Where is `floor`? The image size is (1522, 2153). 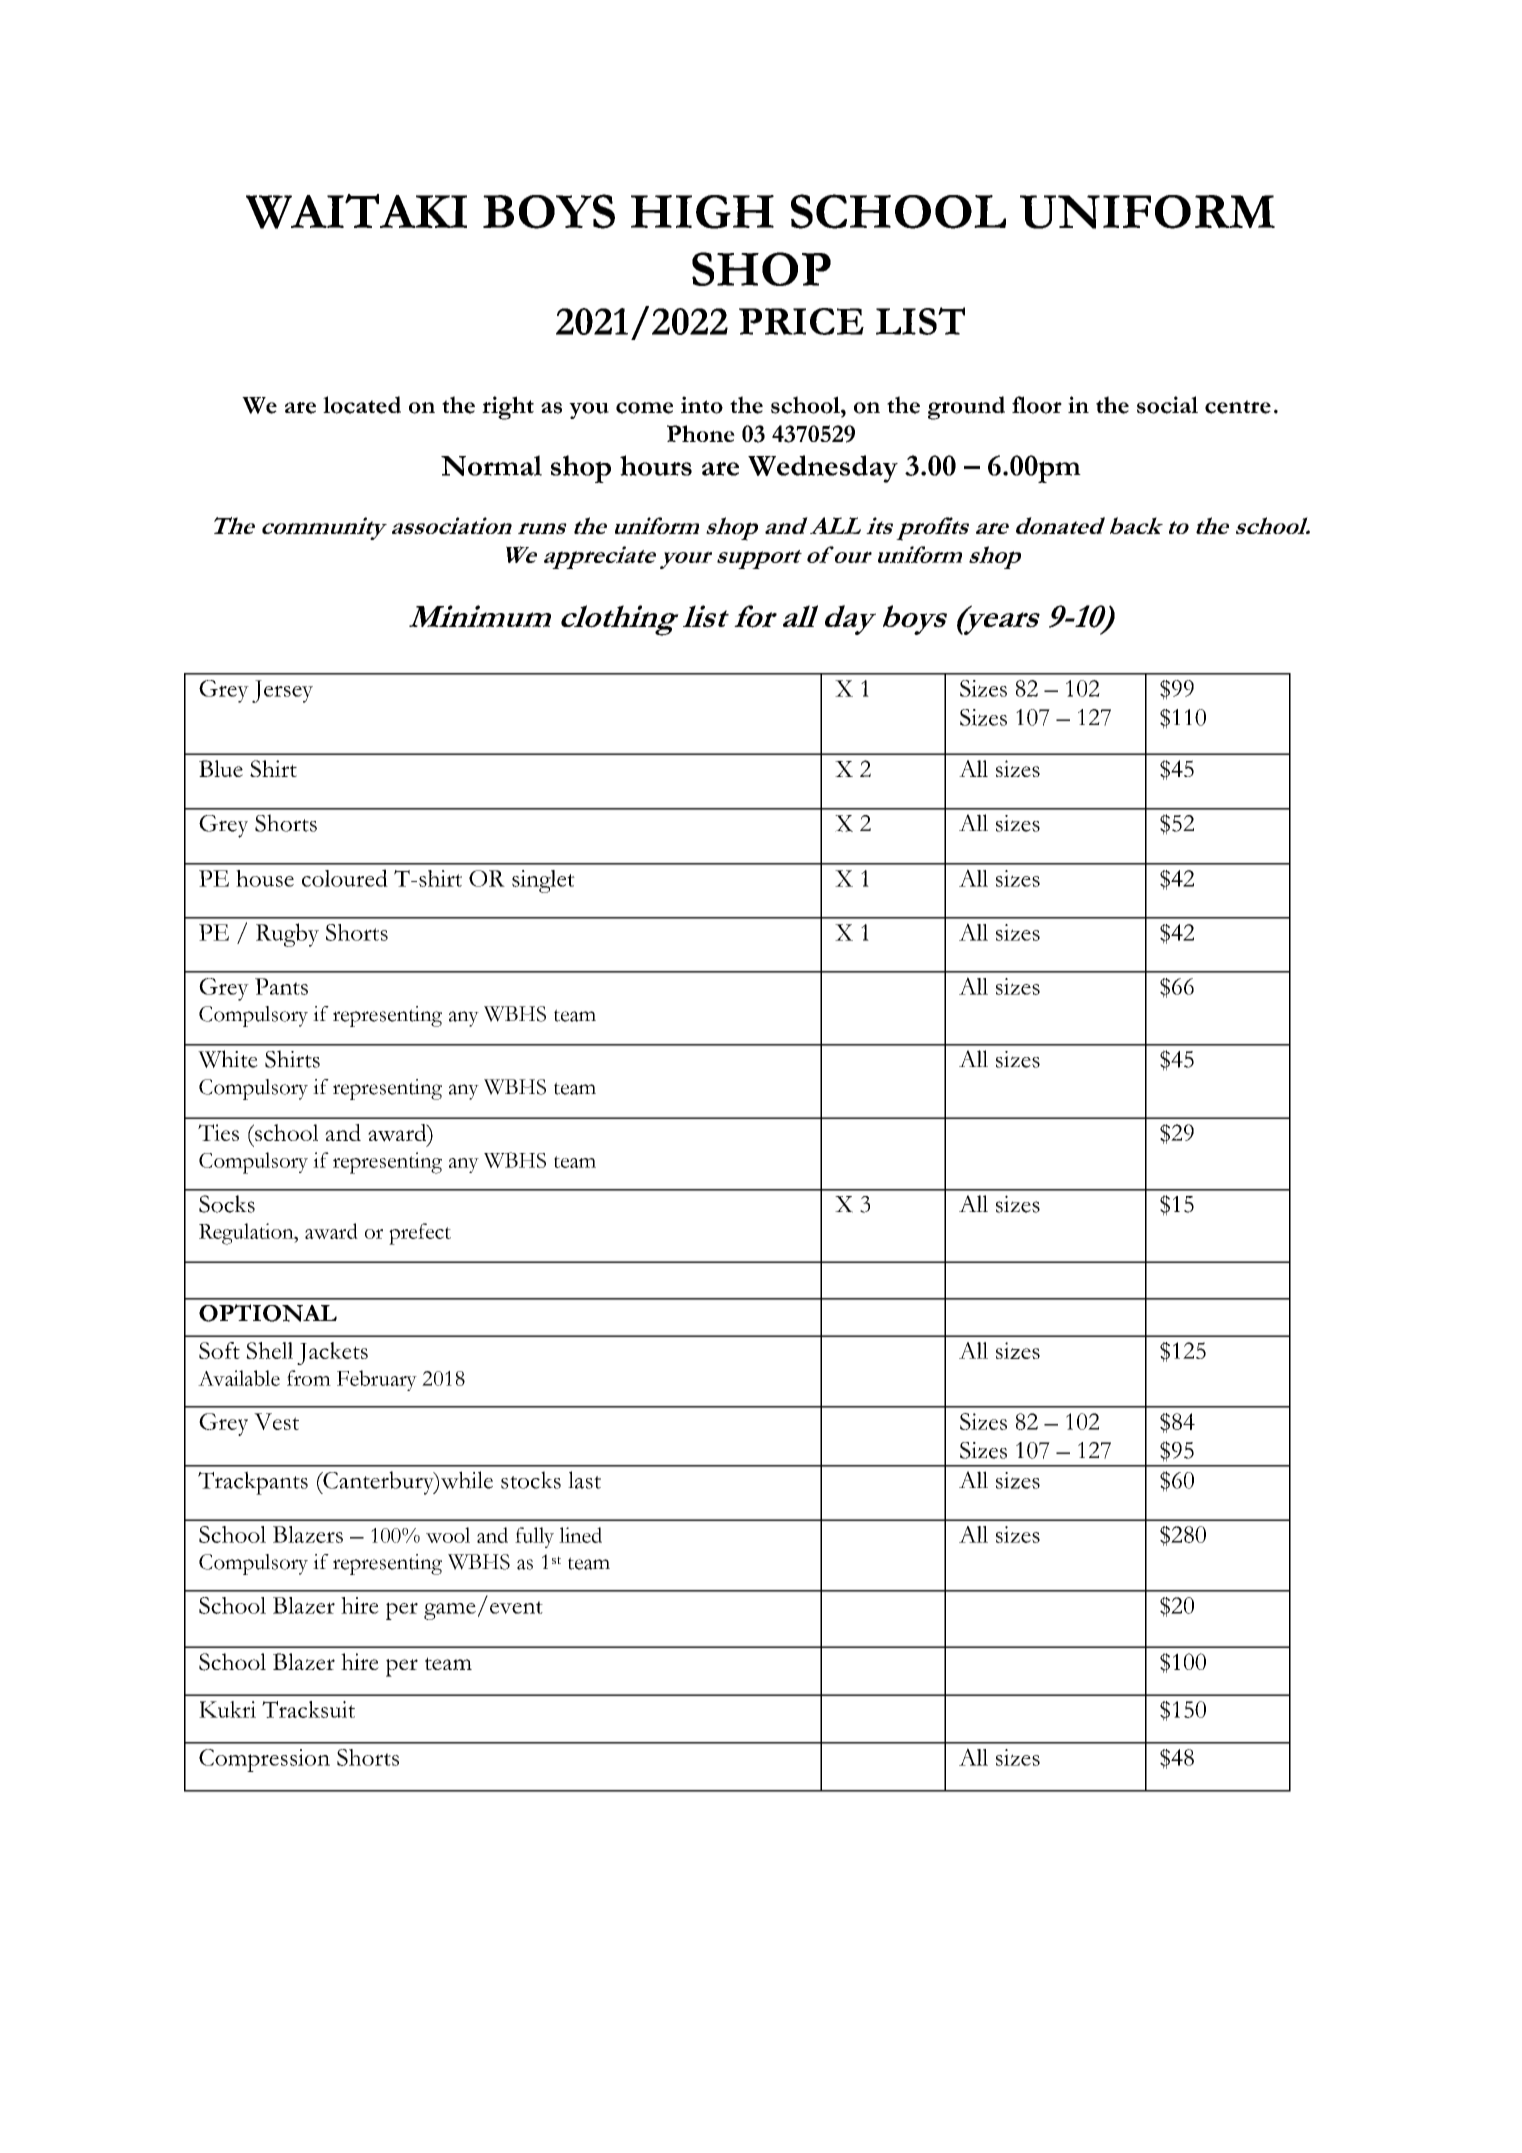 floor is located at coordinates (1037, 405).
